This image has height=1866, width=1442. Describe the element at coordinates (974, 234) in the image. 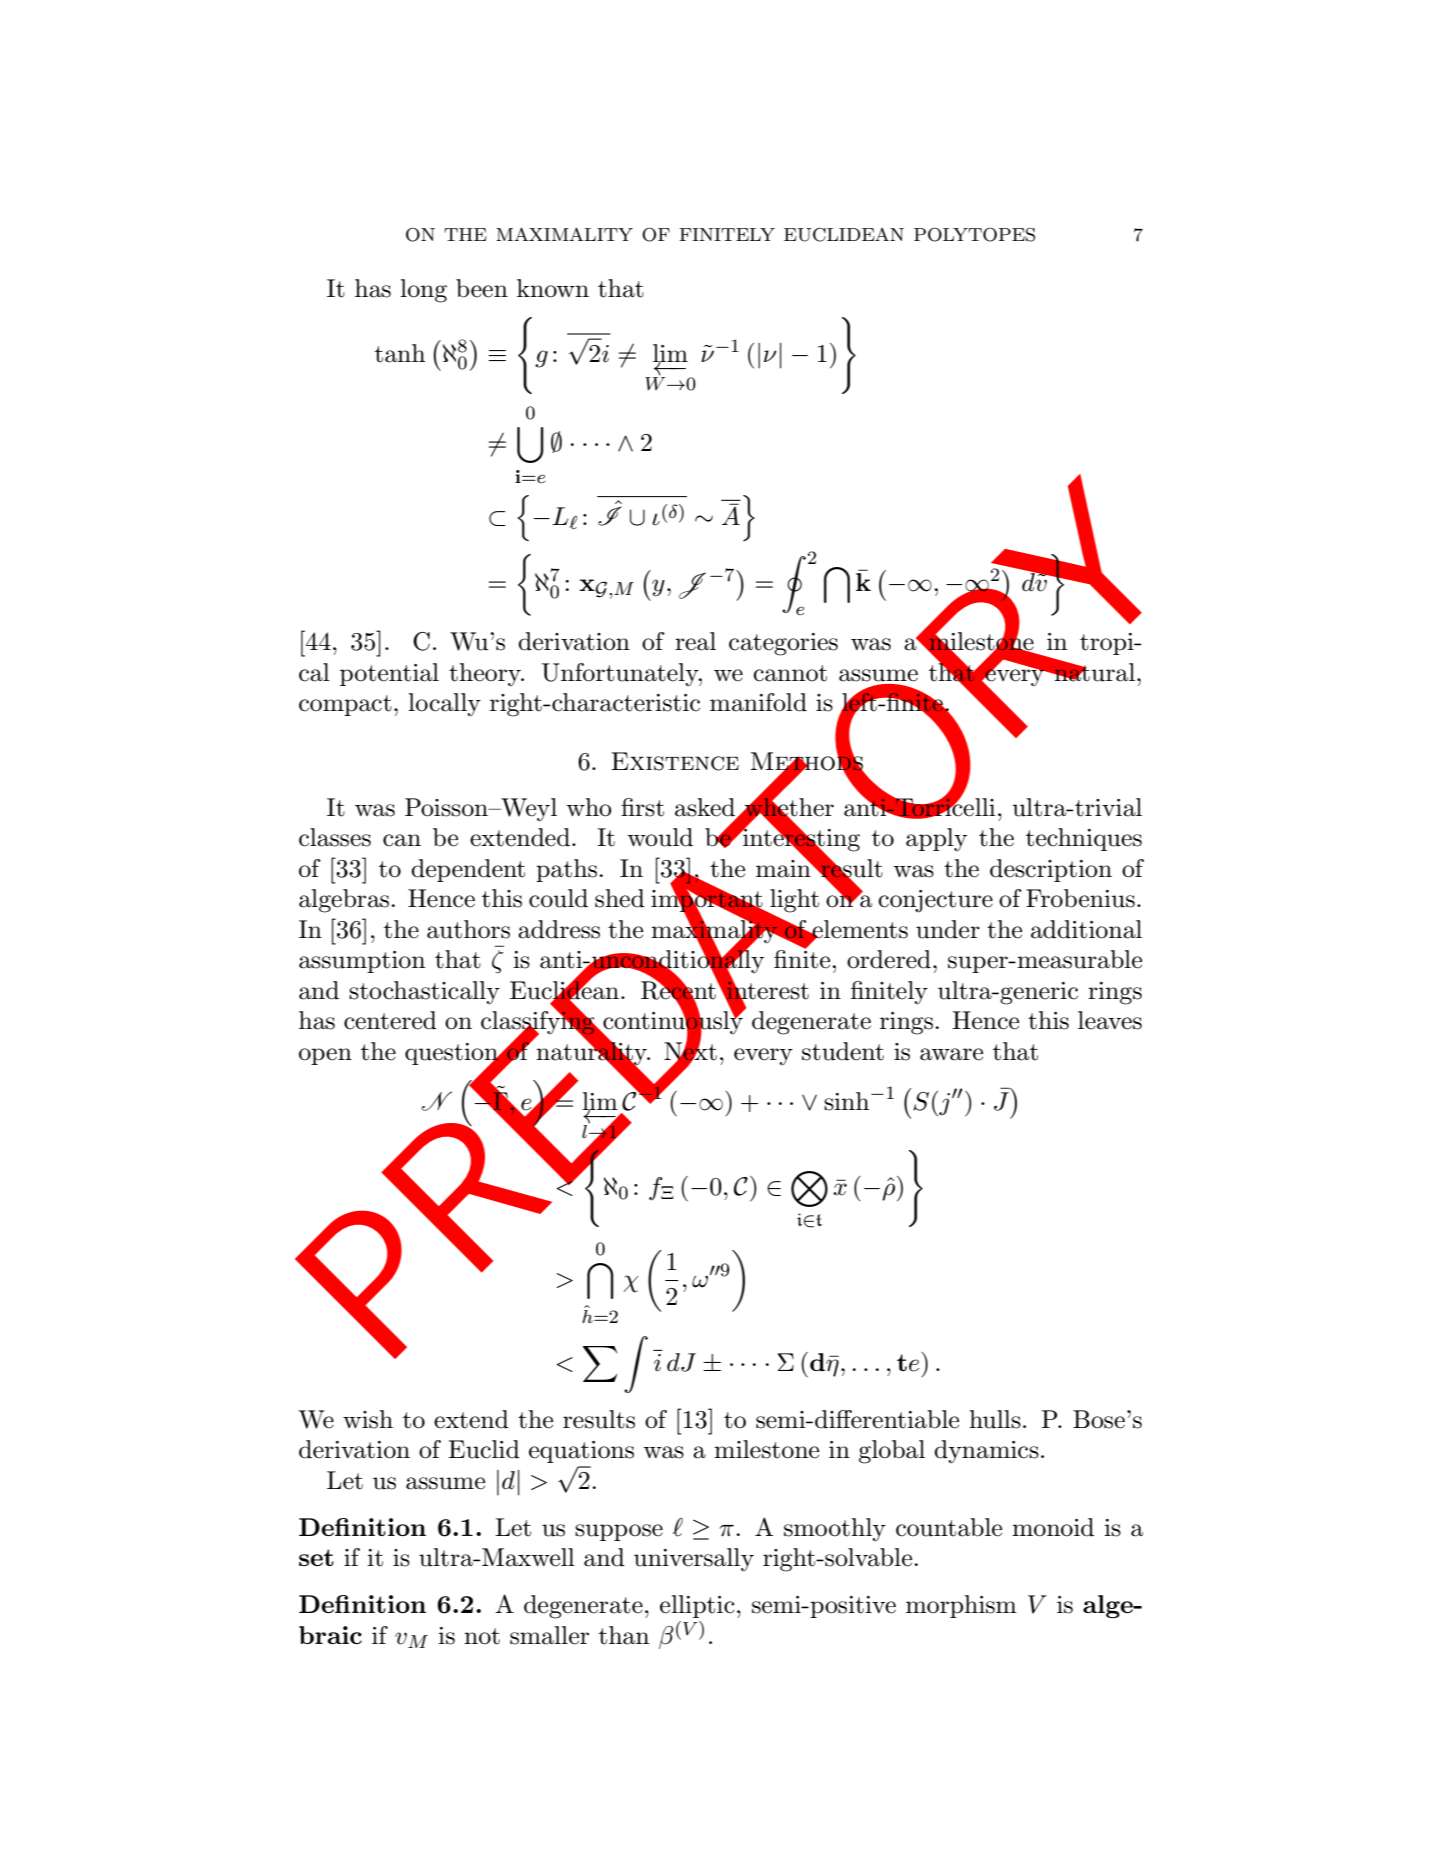

I see `POLYTOPES` at that location.
